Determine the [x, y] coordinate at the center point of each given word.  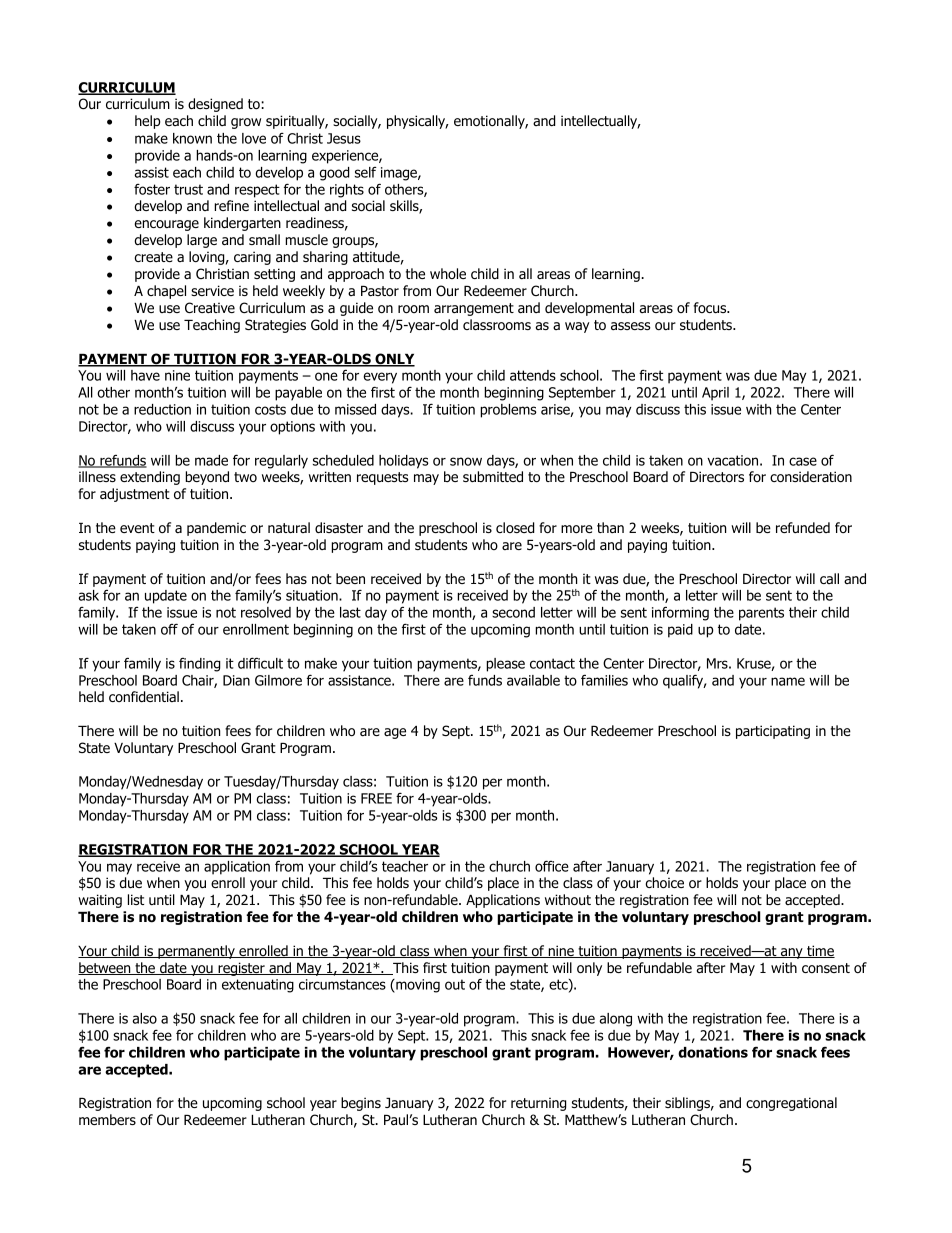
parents [761, 614]
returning [538, 1104]
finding [199, 665]
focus [711, 307]
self [366, 172]
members [107, 1119]
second [513, 612]
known [192, 138]
